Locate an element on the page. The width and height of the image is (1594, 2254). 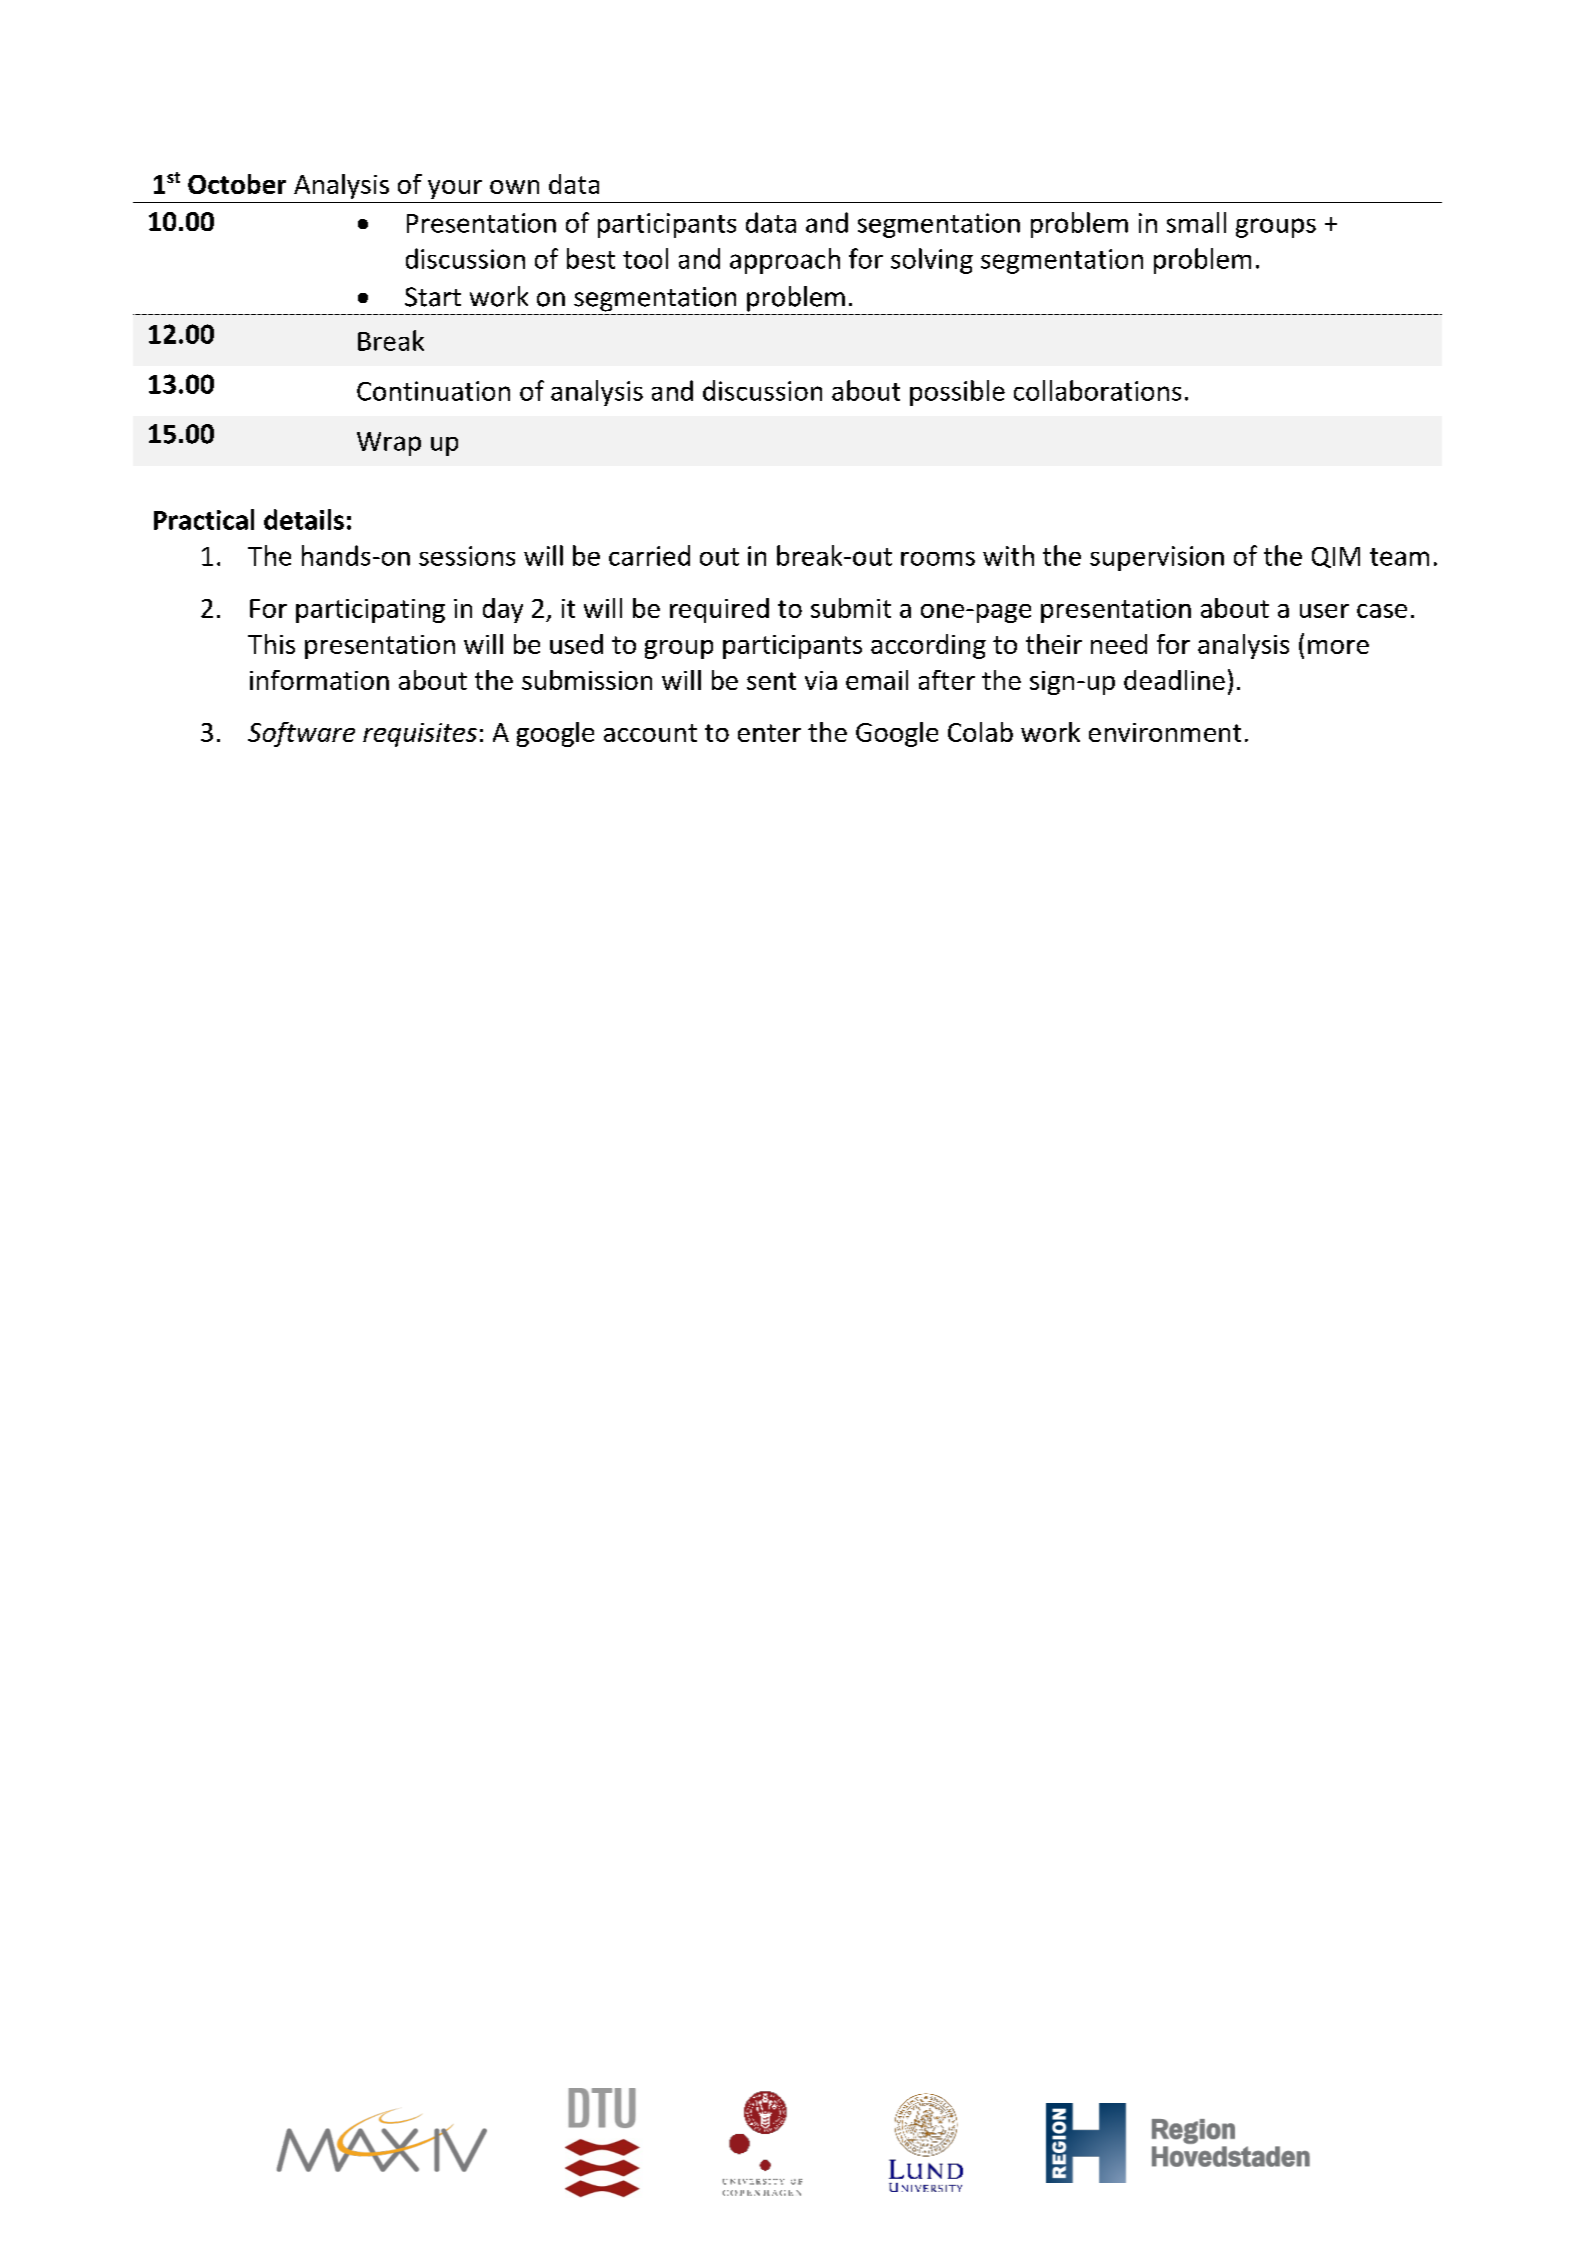
Software is located at coordinates (301, 734).
